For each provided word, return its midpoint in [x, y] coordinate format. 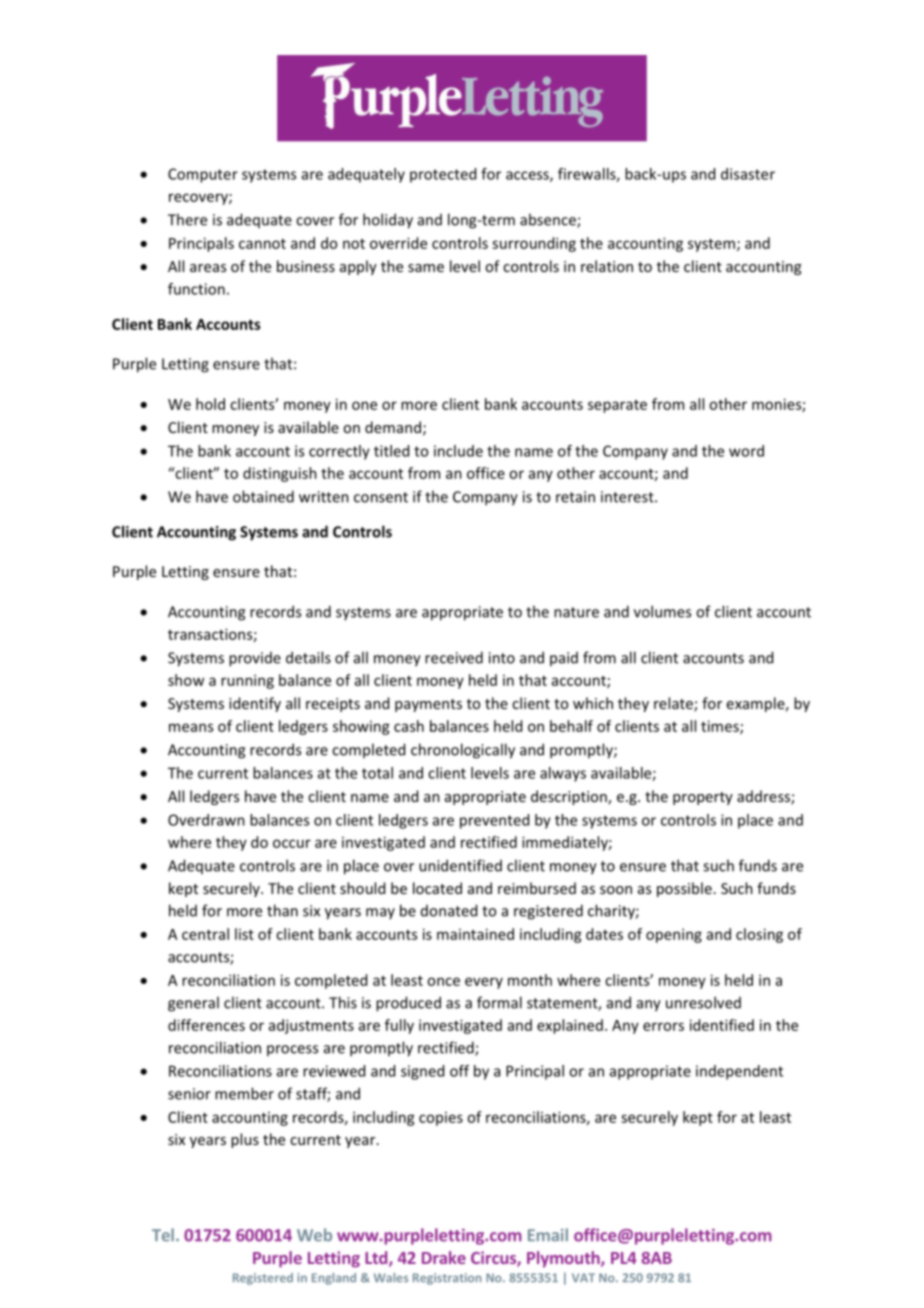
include [458, 451]
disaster [748, 174]
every [484, 983]
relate [674, 704]
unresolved [703, 1002]
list [244, 934]
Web [314, 1235]
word [746, 451]
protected [443, 175]
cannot [262, 244]
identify [255, 704]
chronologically [463, 751]
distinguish [280, 474]
